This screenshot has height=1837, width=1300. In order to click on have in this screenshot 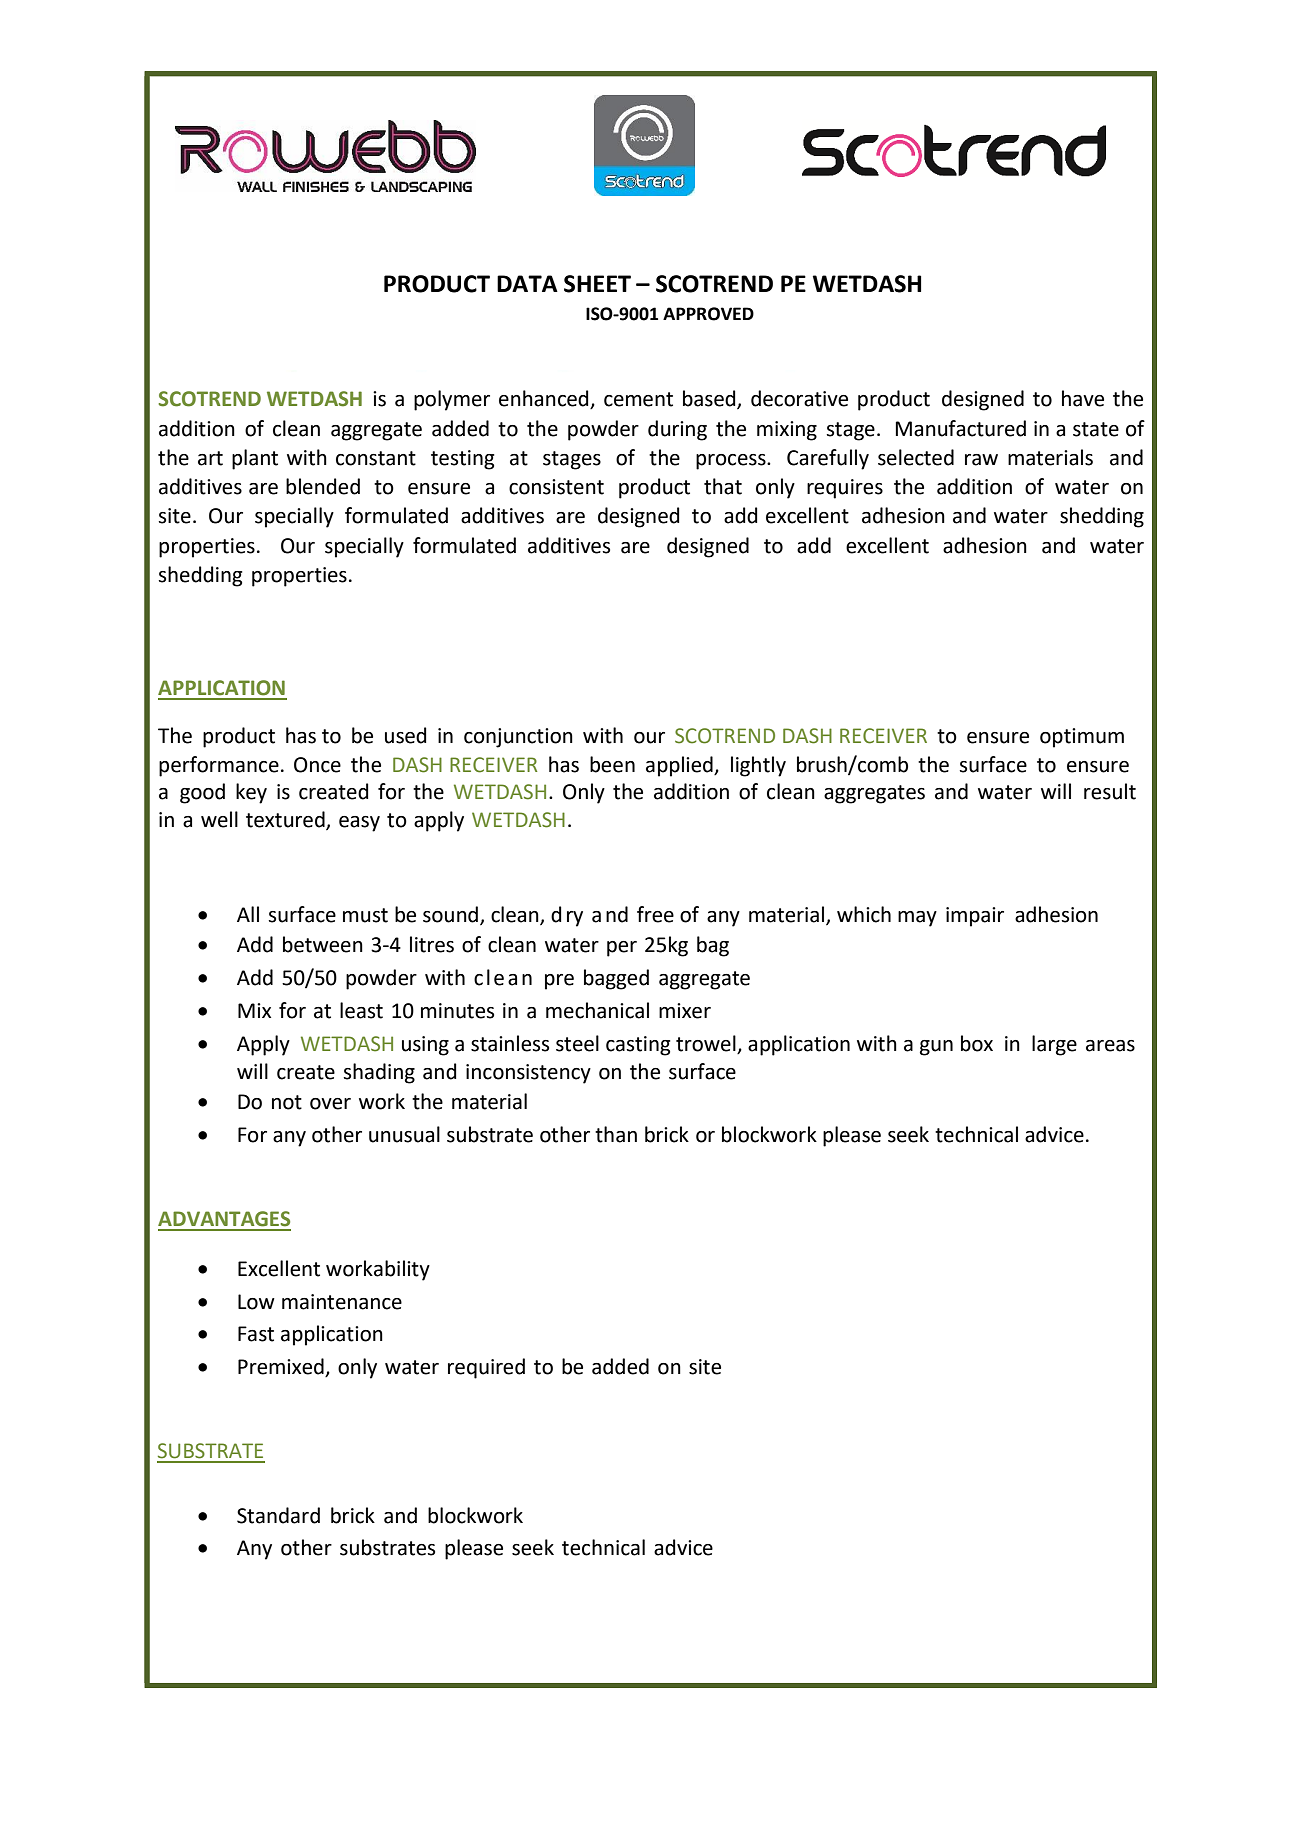, I will do `click(1083, 398)`.
